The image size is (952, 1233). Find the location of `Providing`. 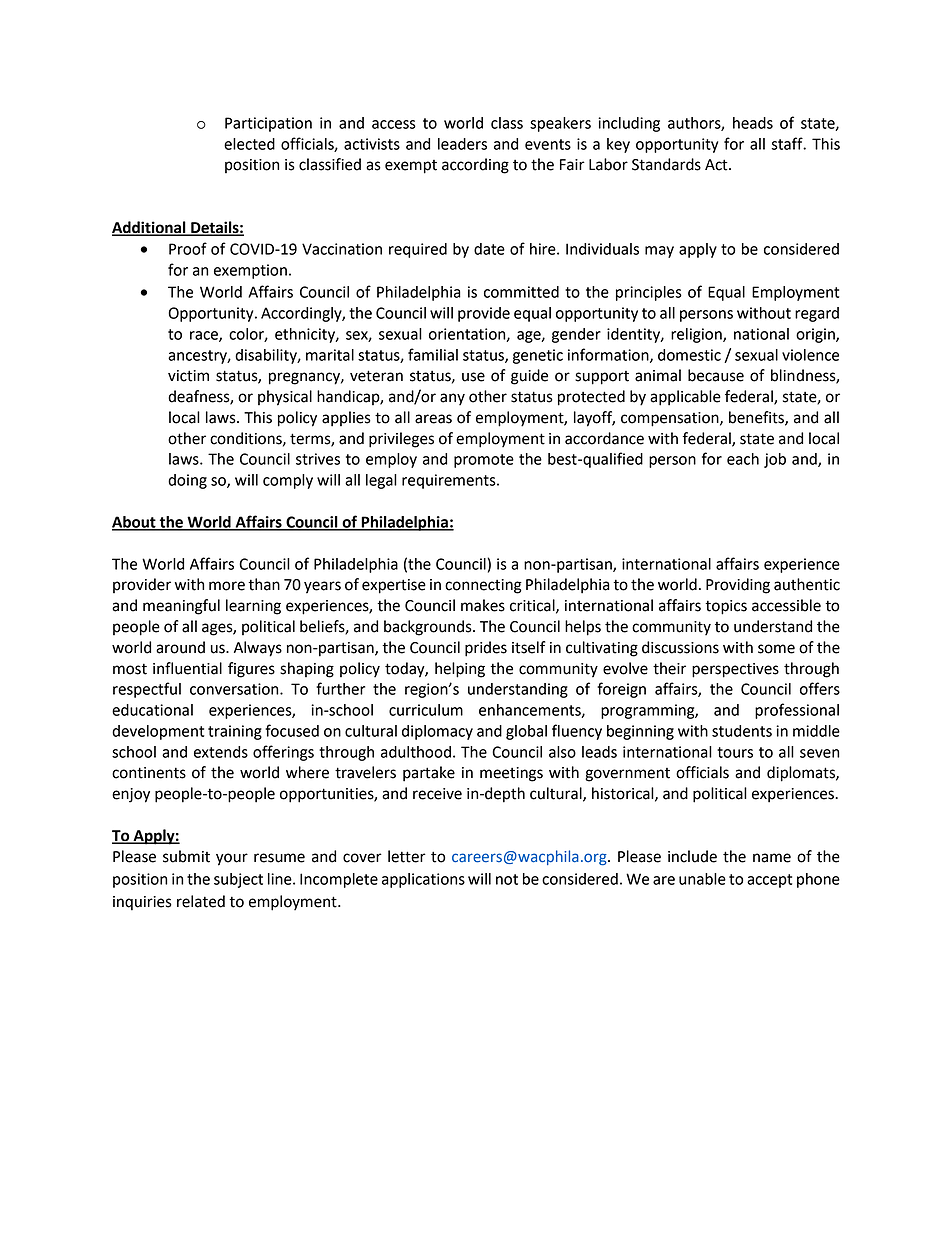

Providing is located at coordinates (738, 586).
